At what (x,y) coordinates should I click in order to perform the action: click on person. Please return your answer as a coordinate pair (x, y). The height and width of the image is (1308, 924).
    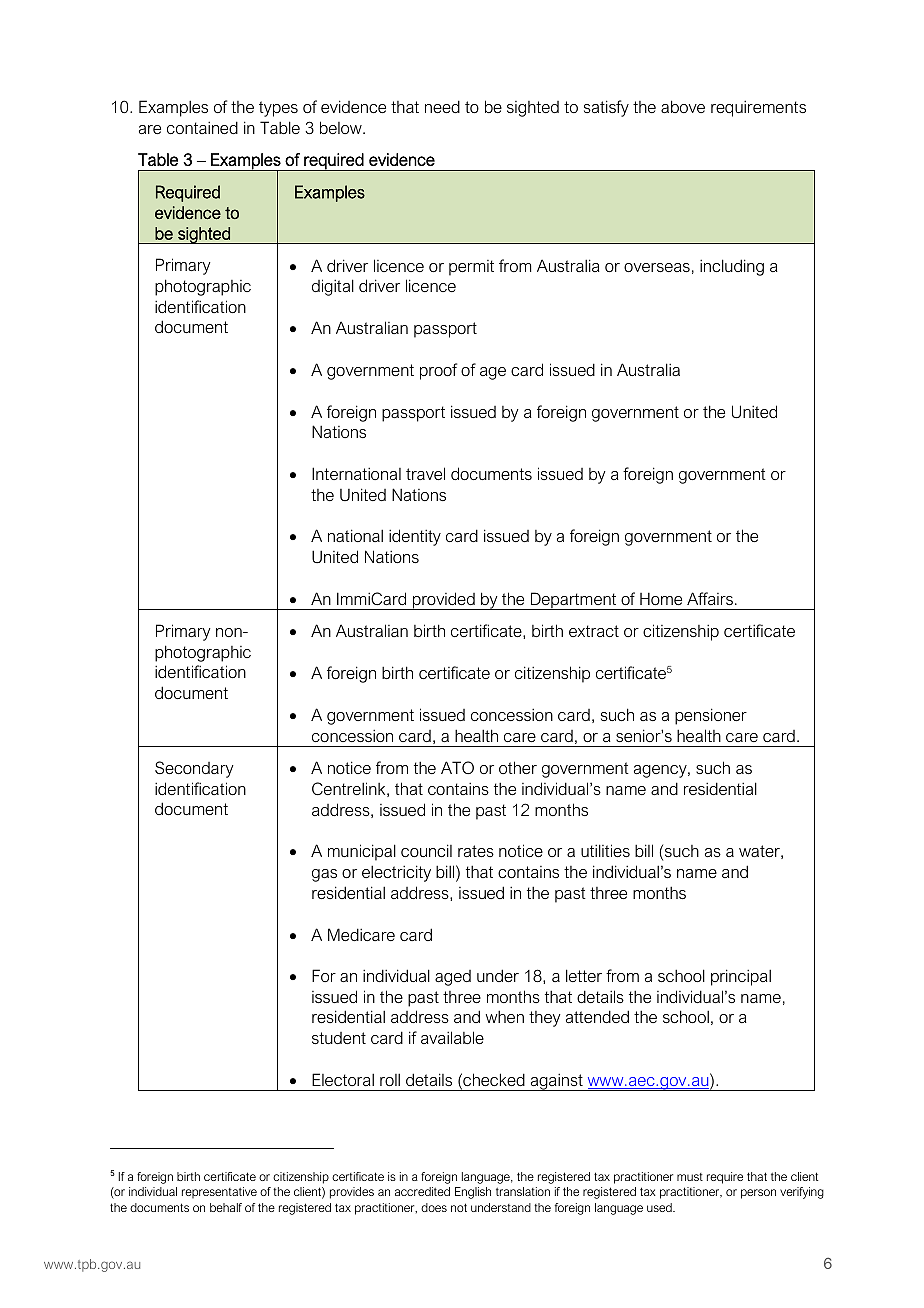
    Looking at the image, I should click on (758, 1194).
